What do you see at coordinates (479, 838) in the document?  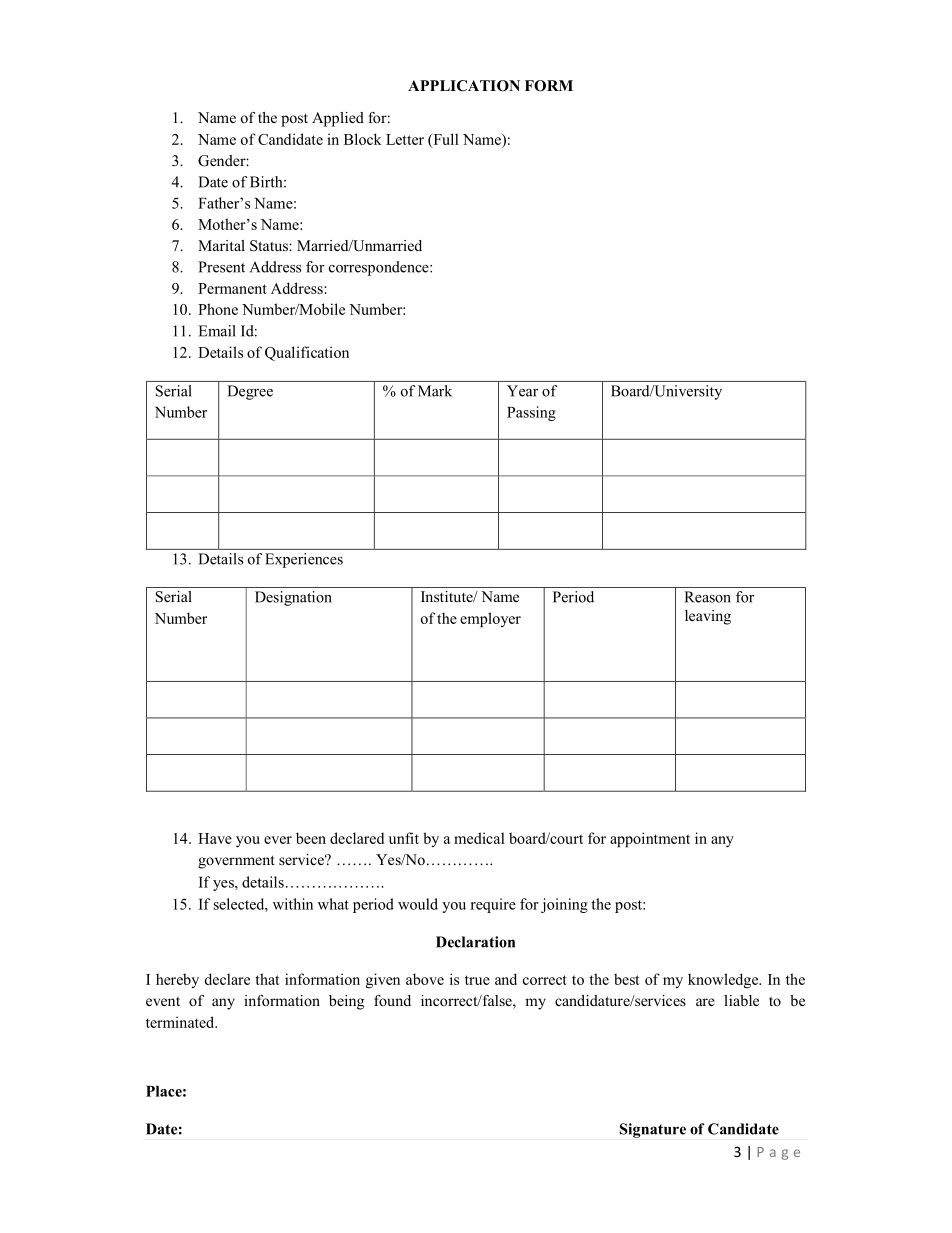 I see `medical` at bounding box center [479, 838].
